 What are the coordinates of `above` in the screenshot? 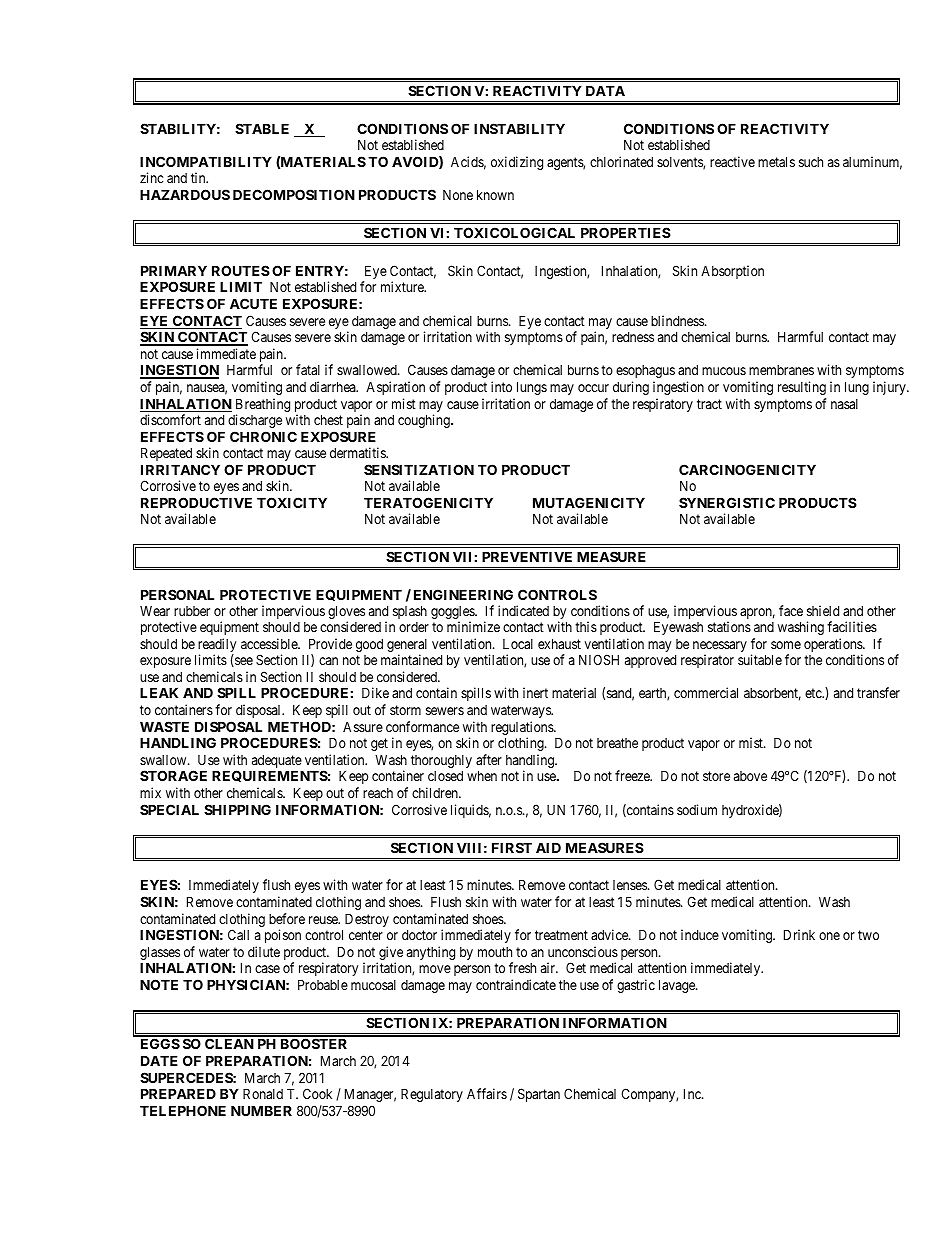 It's located at (750, 776).
